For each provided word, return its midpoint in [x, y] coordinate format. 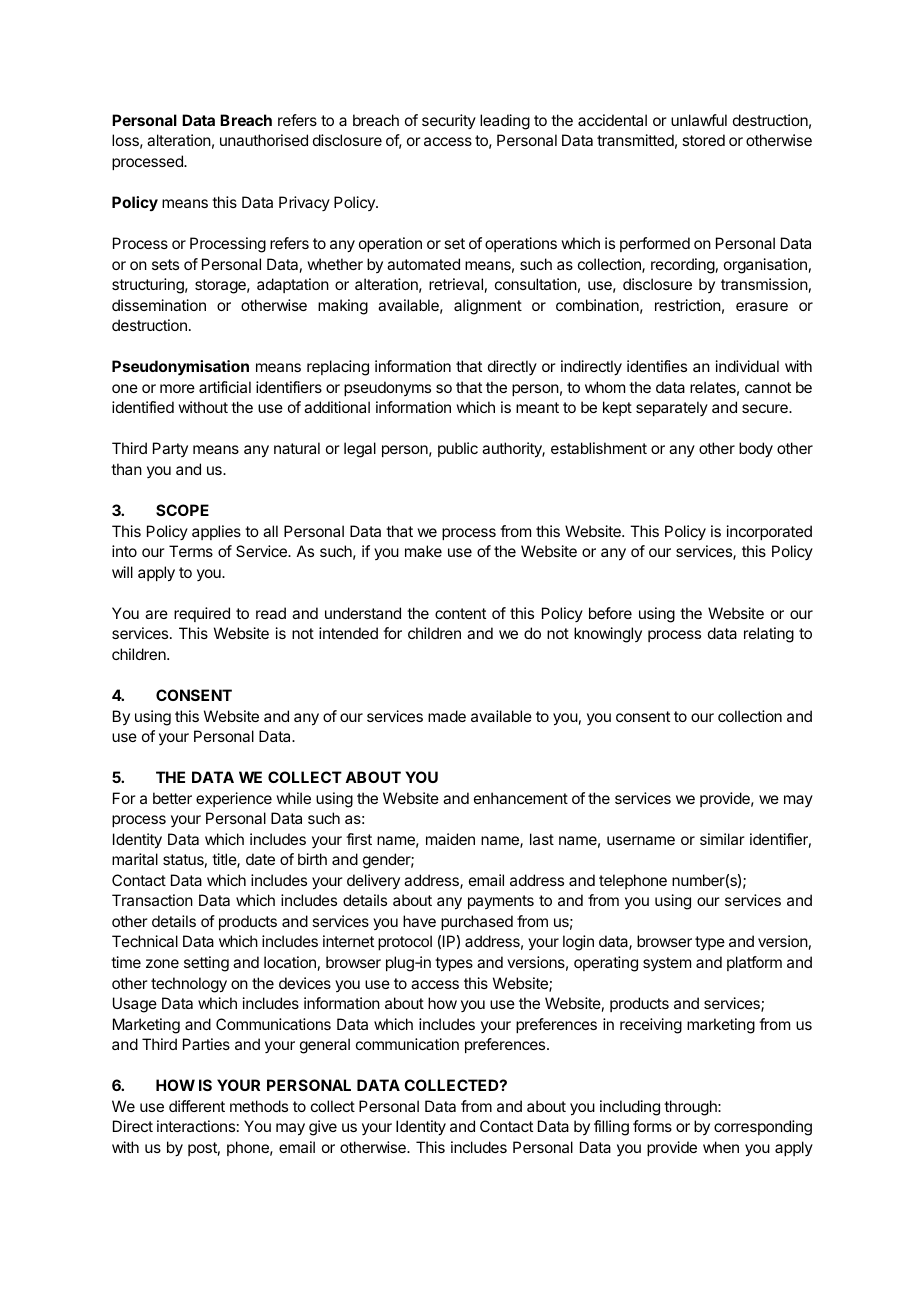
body [756, 450]
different [197, 1106]
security [449, 121]
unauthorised [264, 140]
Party [170, 449]
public [458, 449]
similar [722, 839]
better [172, 798]
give [323, 1128]
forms [652, 1126]
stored [703, 140]
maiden [450, 839]
